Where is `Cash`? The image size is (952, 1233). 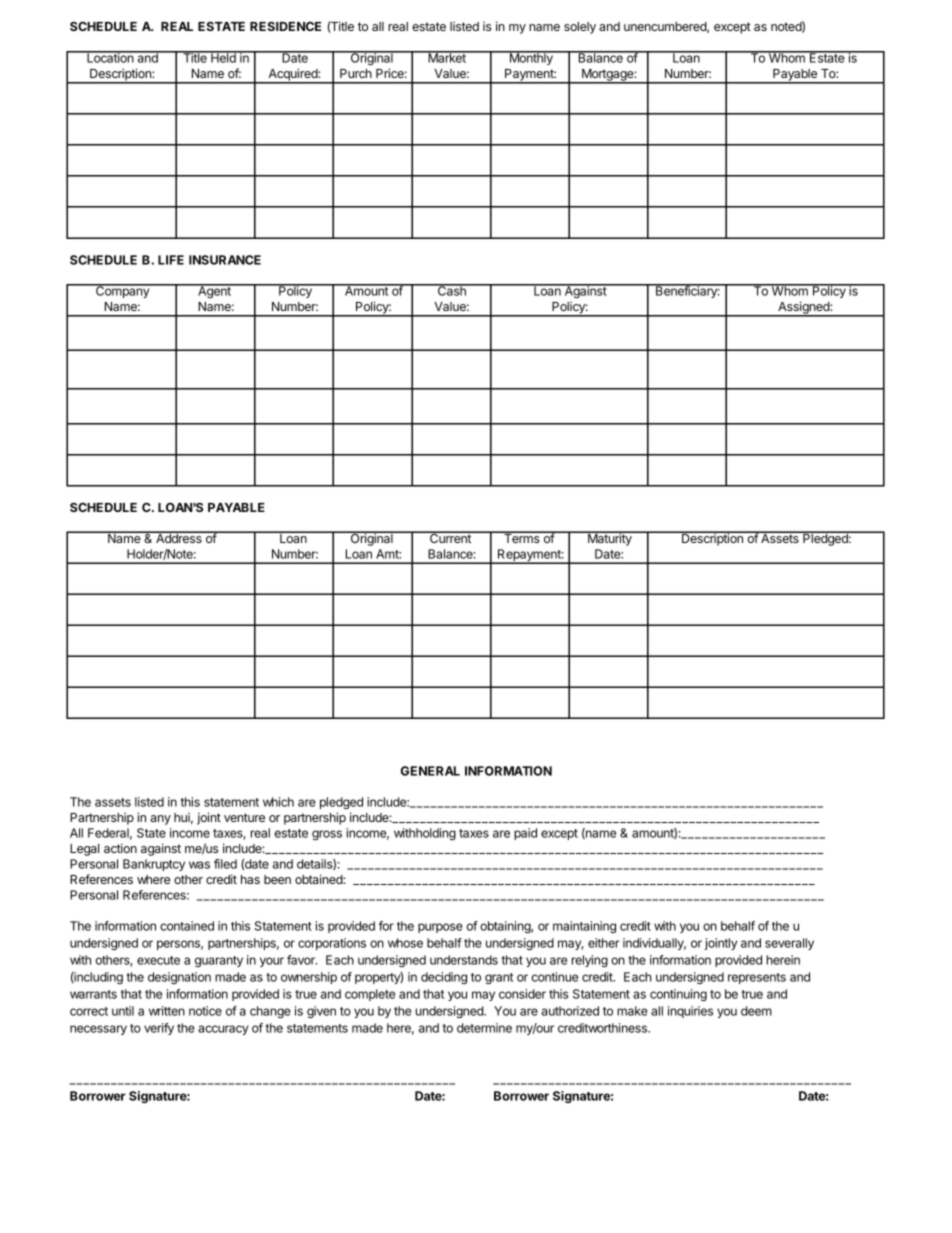
Cash is located at coordinates (452, 290).
